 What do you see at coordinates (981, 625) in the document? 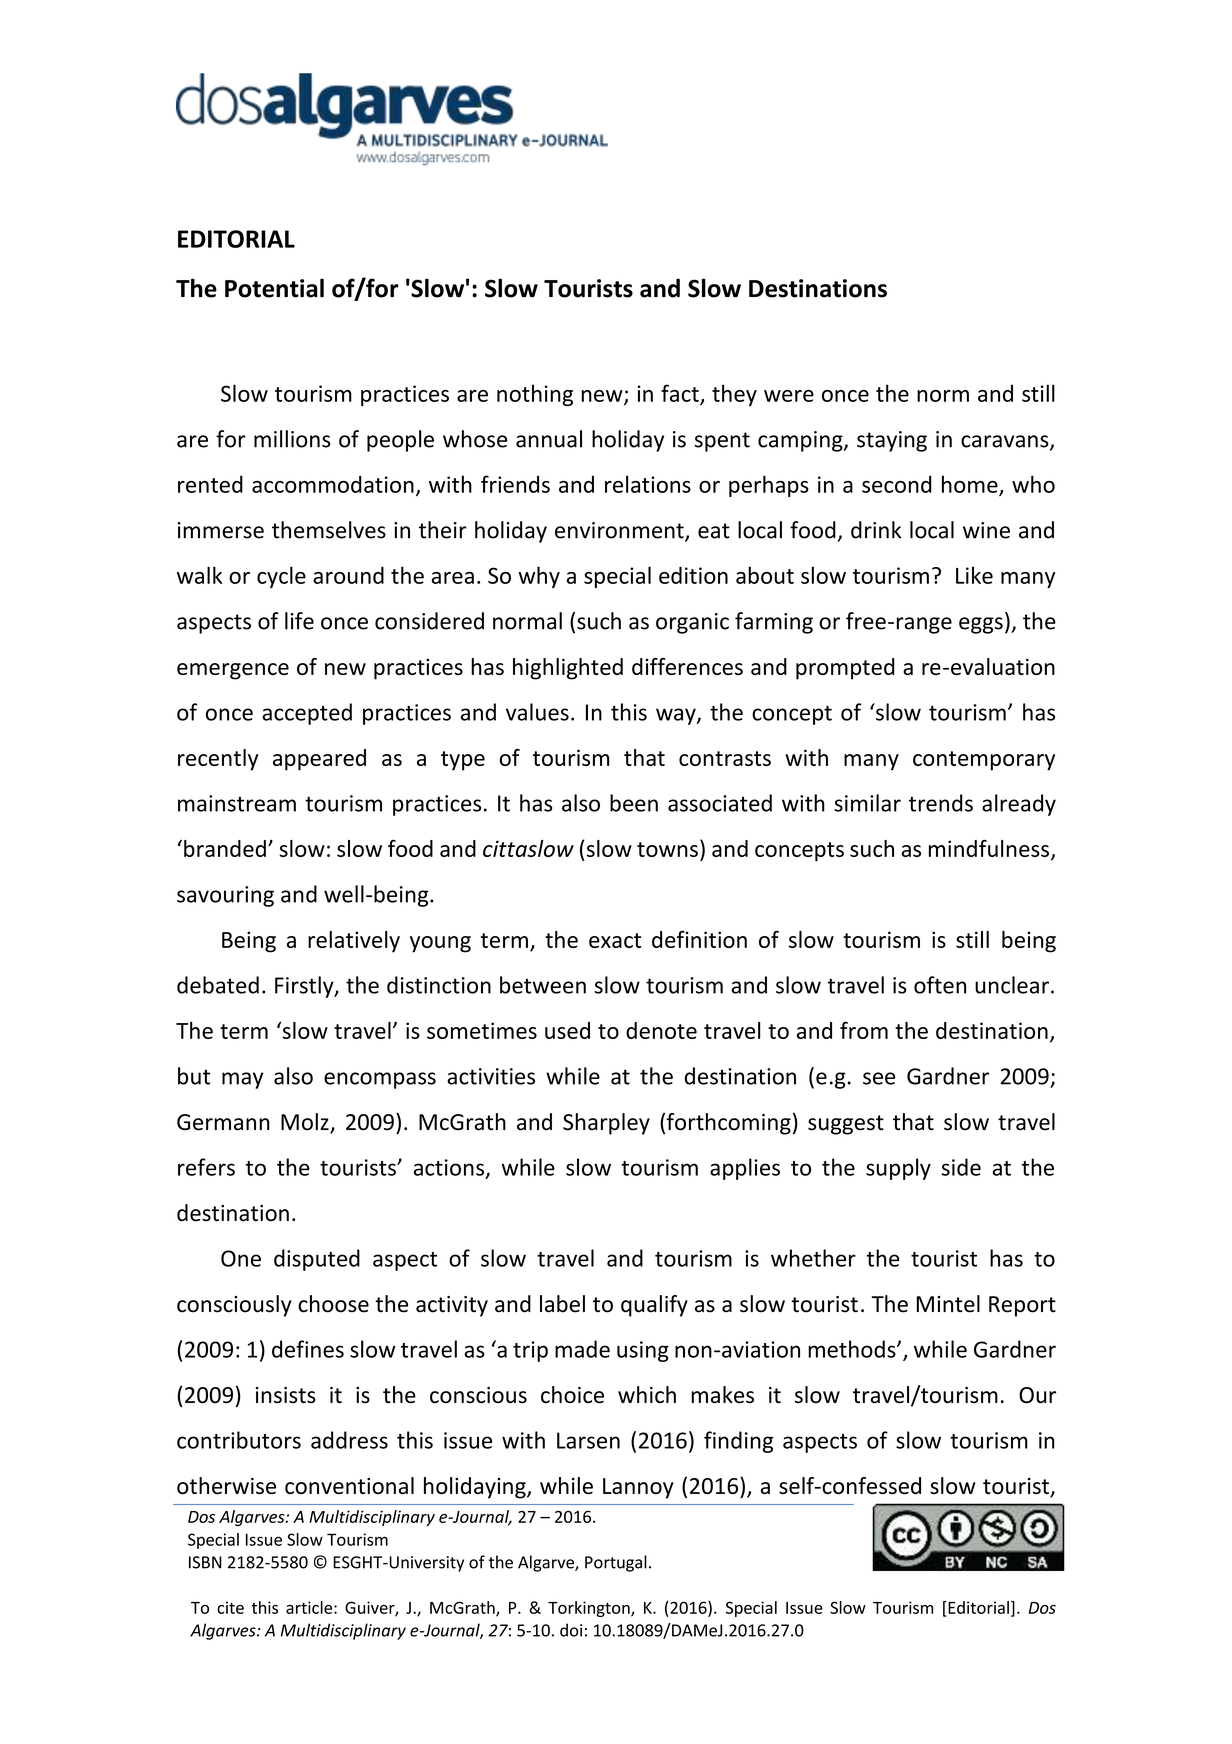
I see `eggs` at bounding box center [981, 625].
